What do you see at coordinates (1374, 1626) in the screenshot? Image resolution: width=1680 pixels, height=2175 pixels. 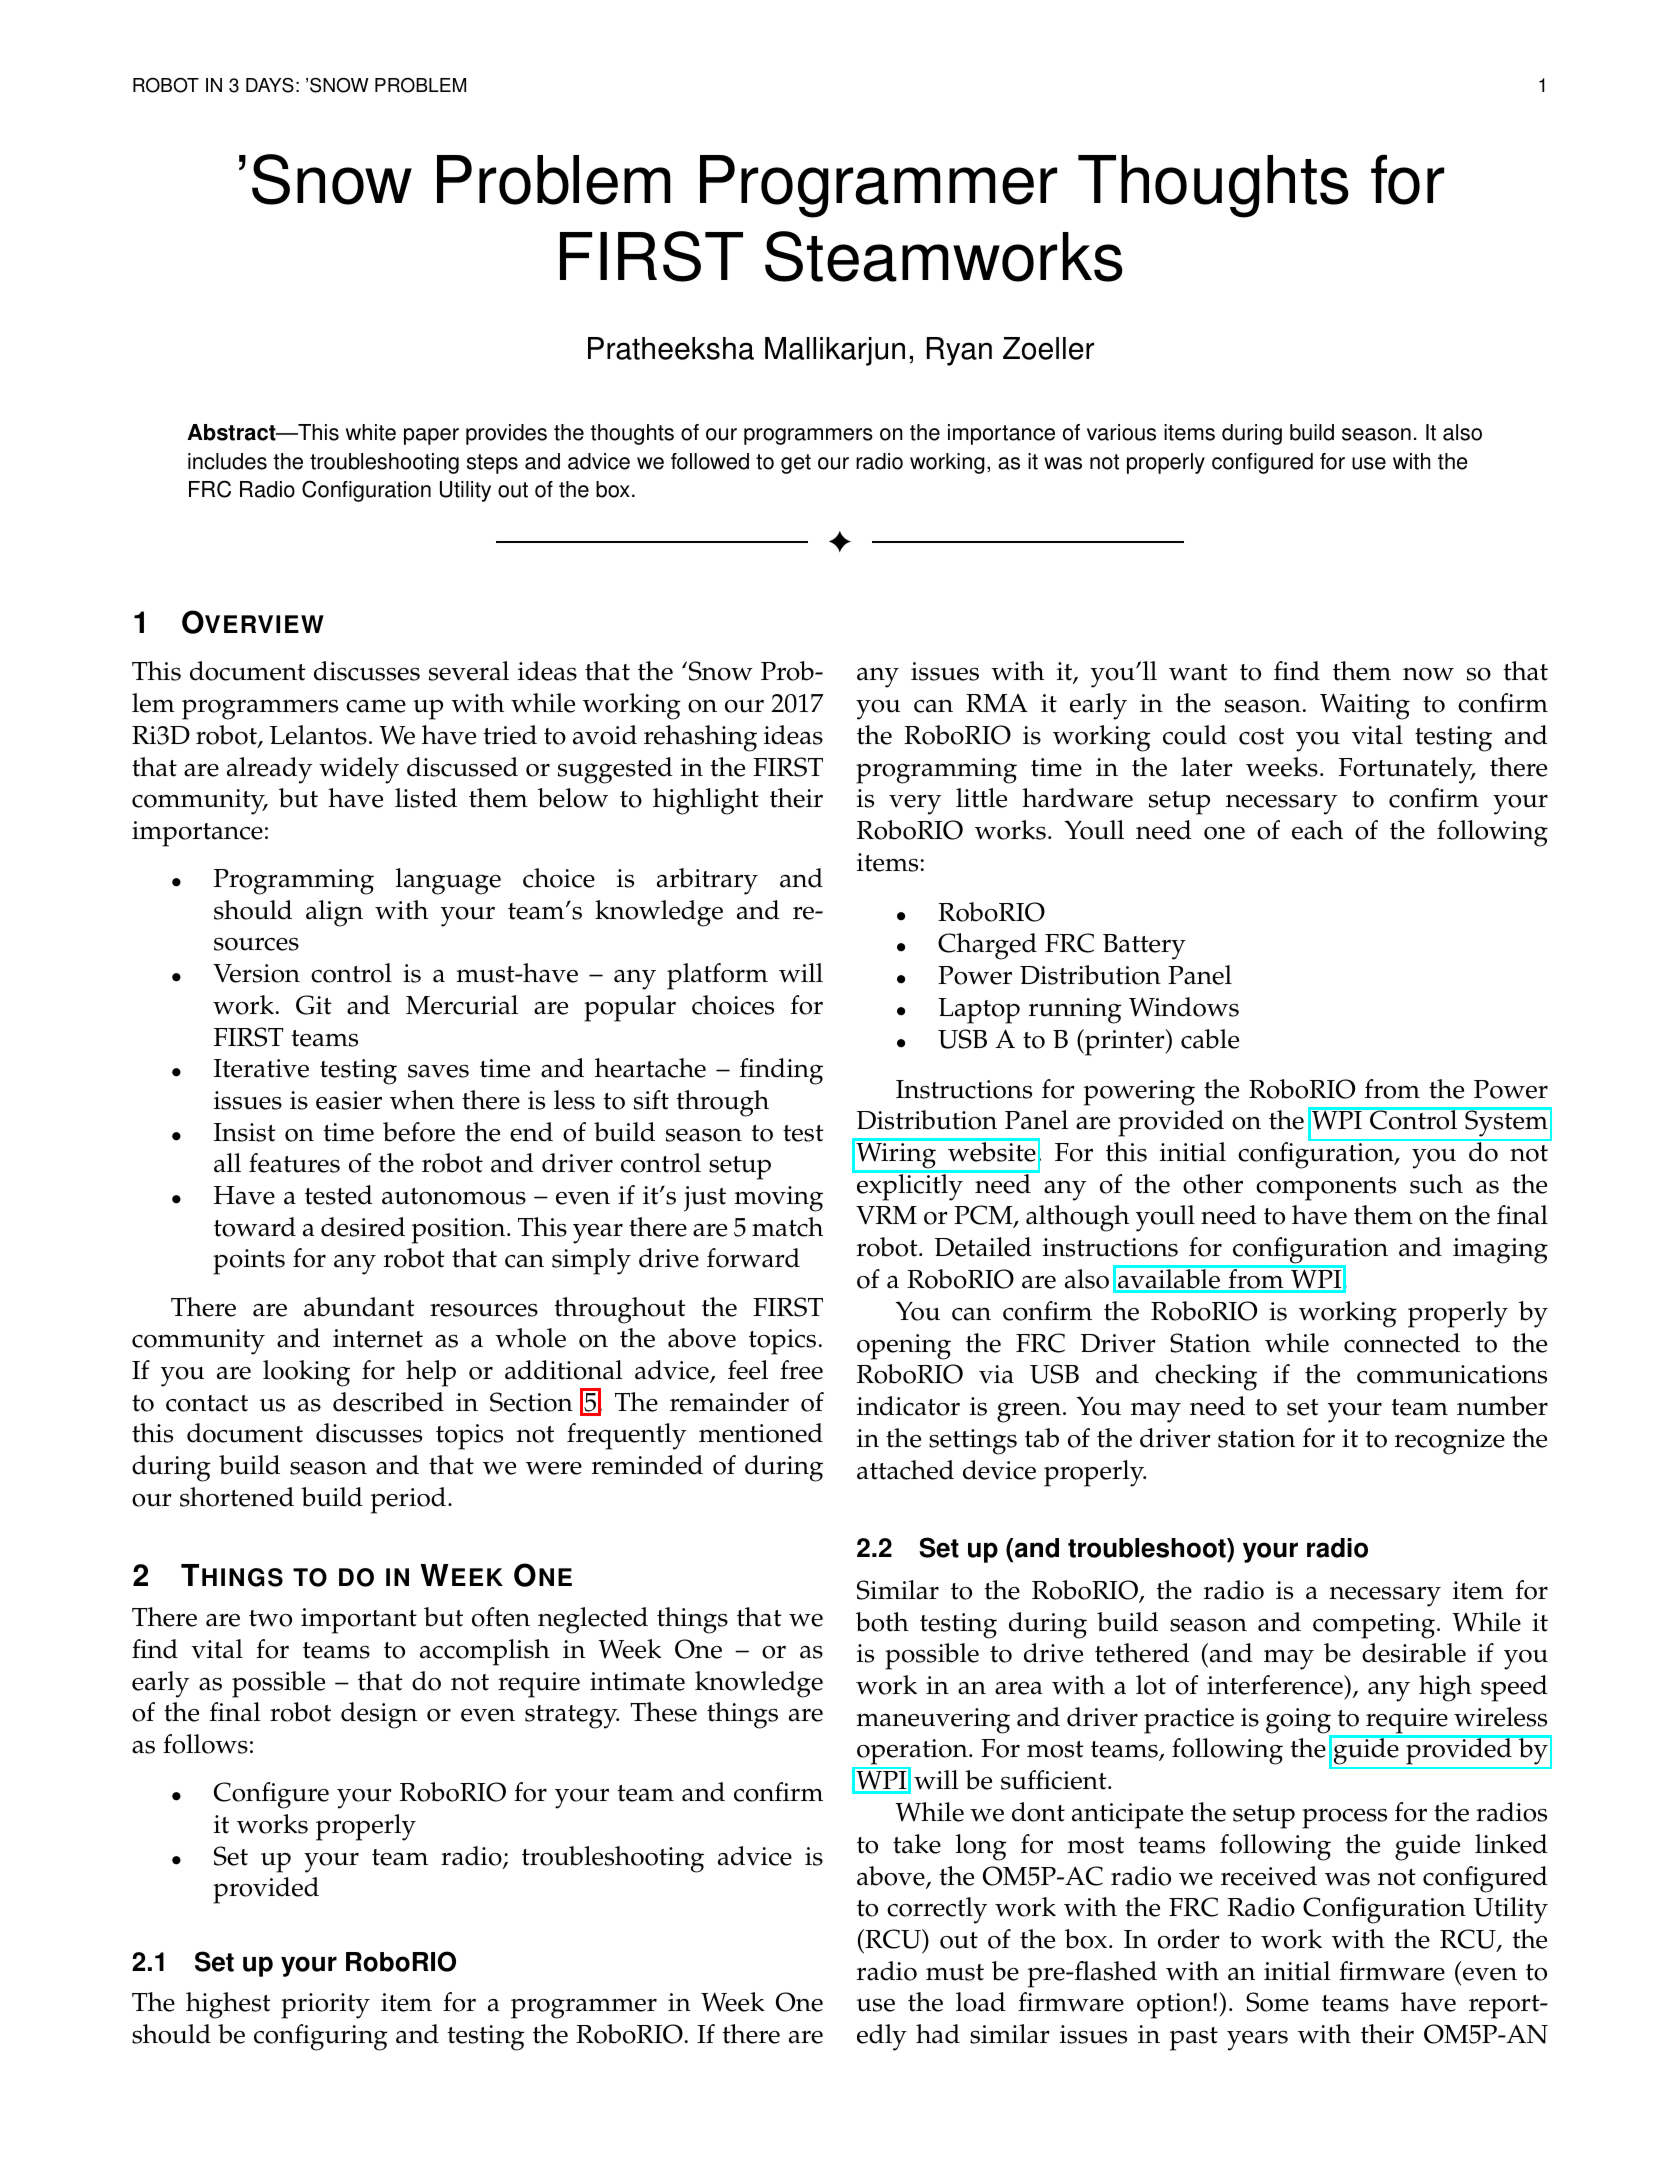 I see `competing` at bounding box center [1374, 1626].
